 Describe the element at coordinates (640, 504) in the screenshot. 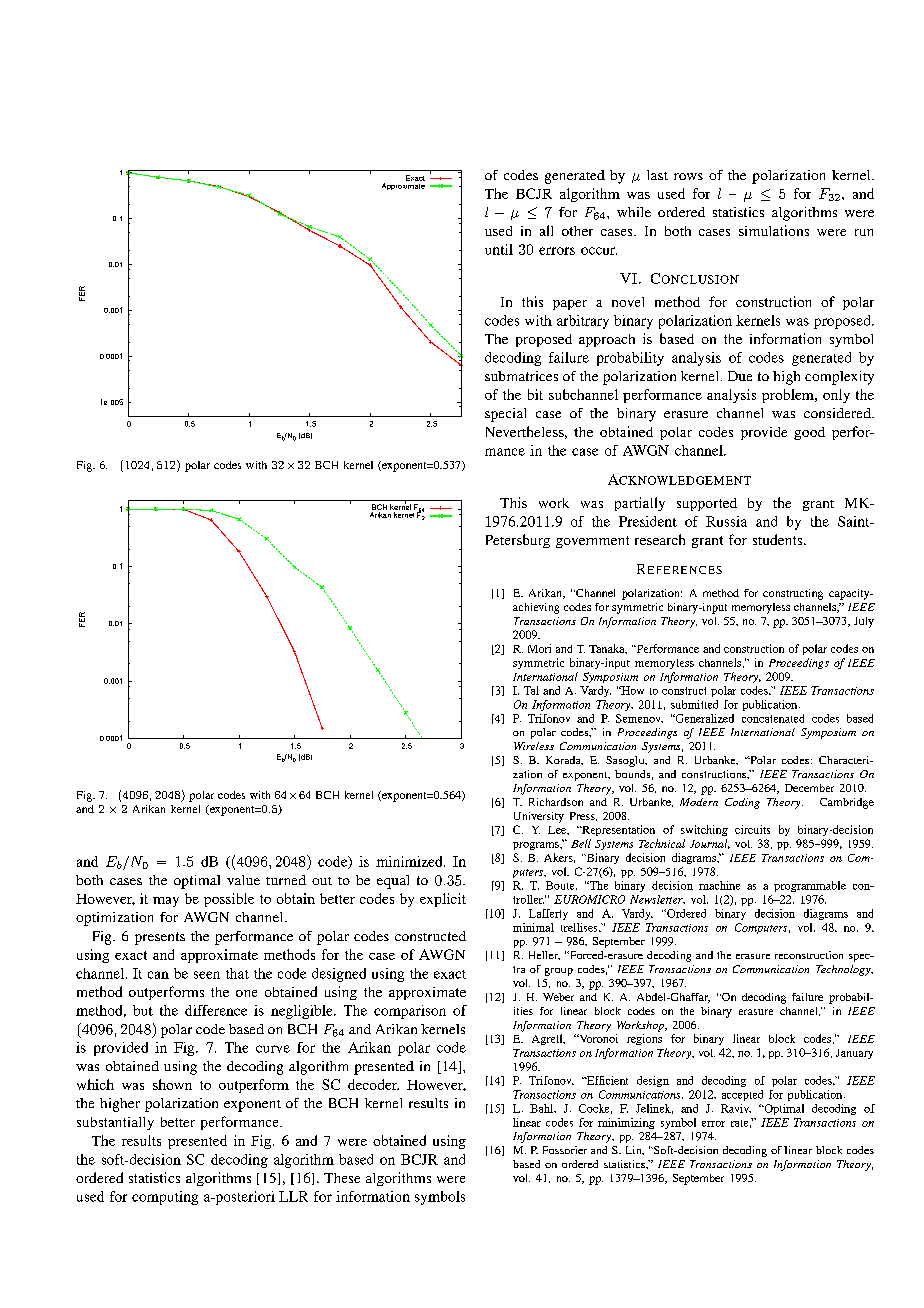

I see `partially` at that location.
